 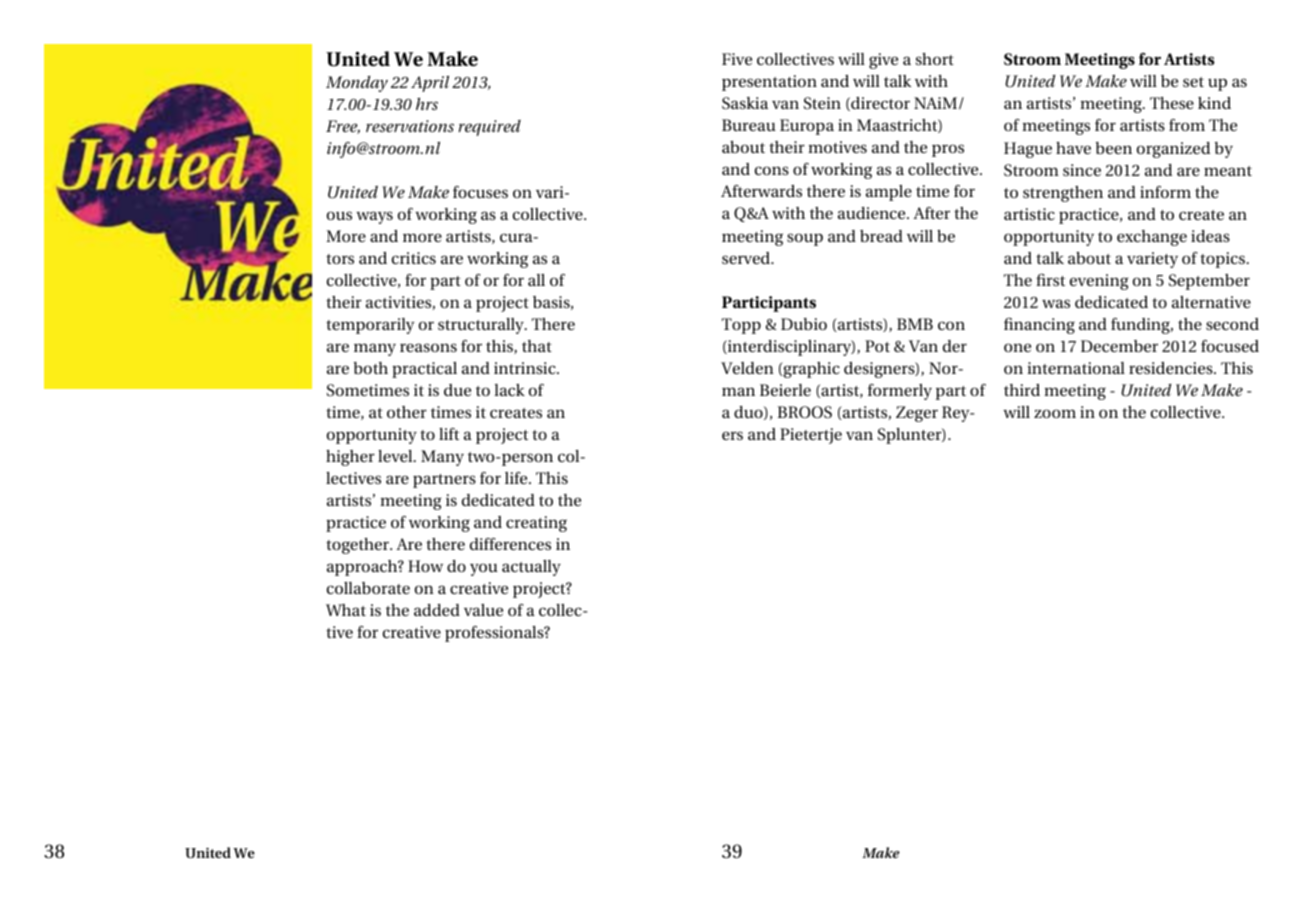 What do you see at coordinates (1193, 82) in the image?
I see `set` at bounding box center [1193, 82].
